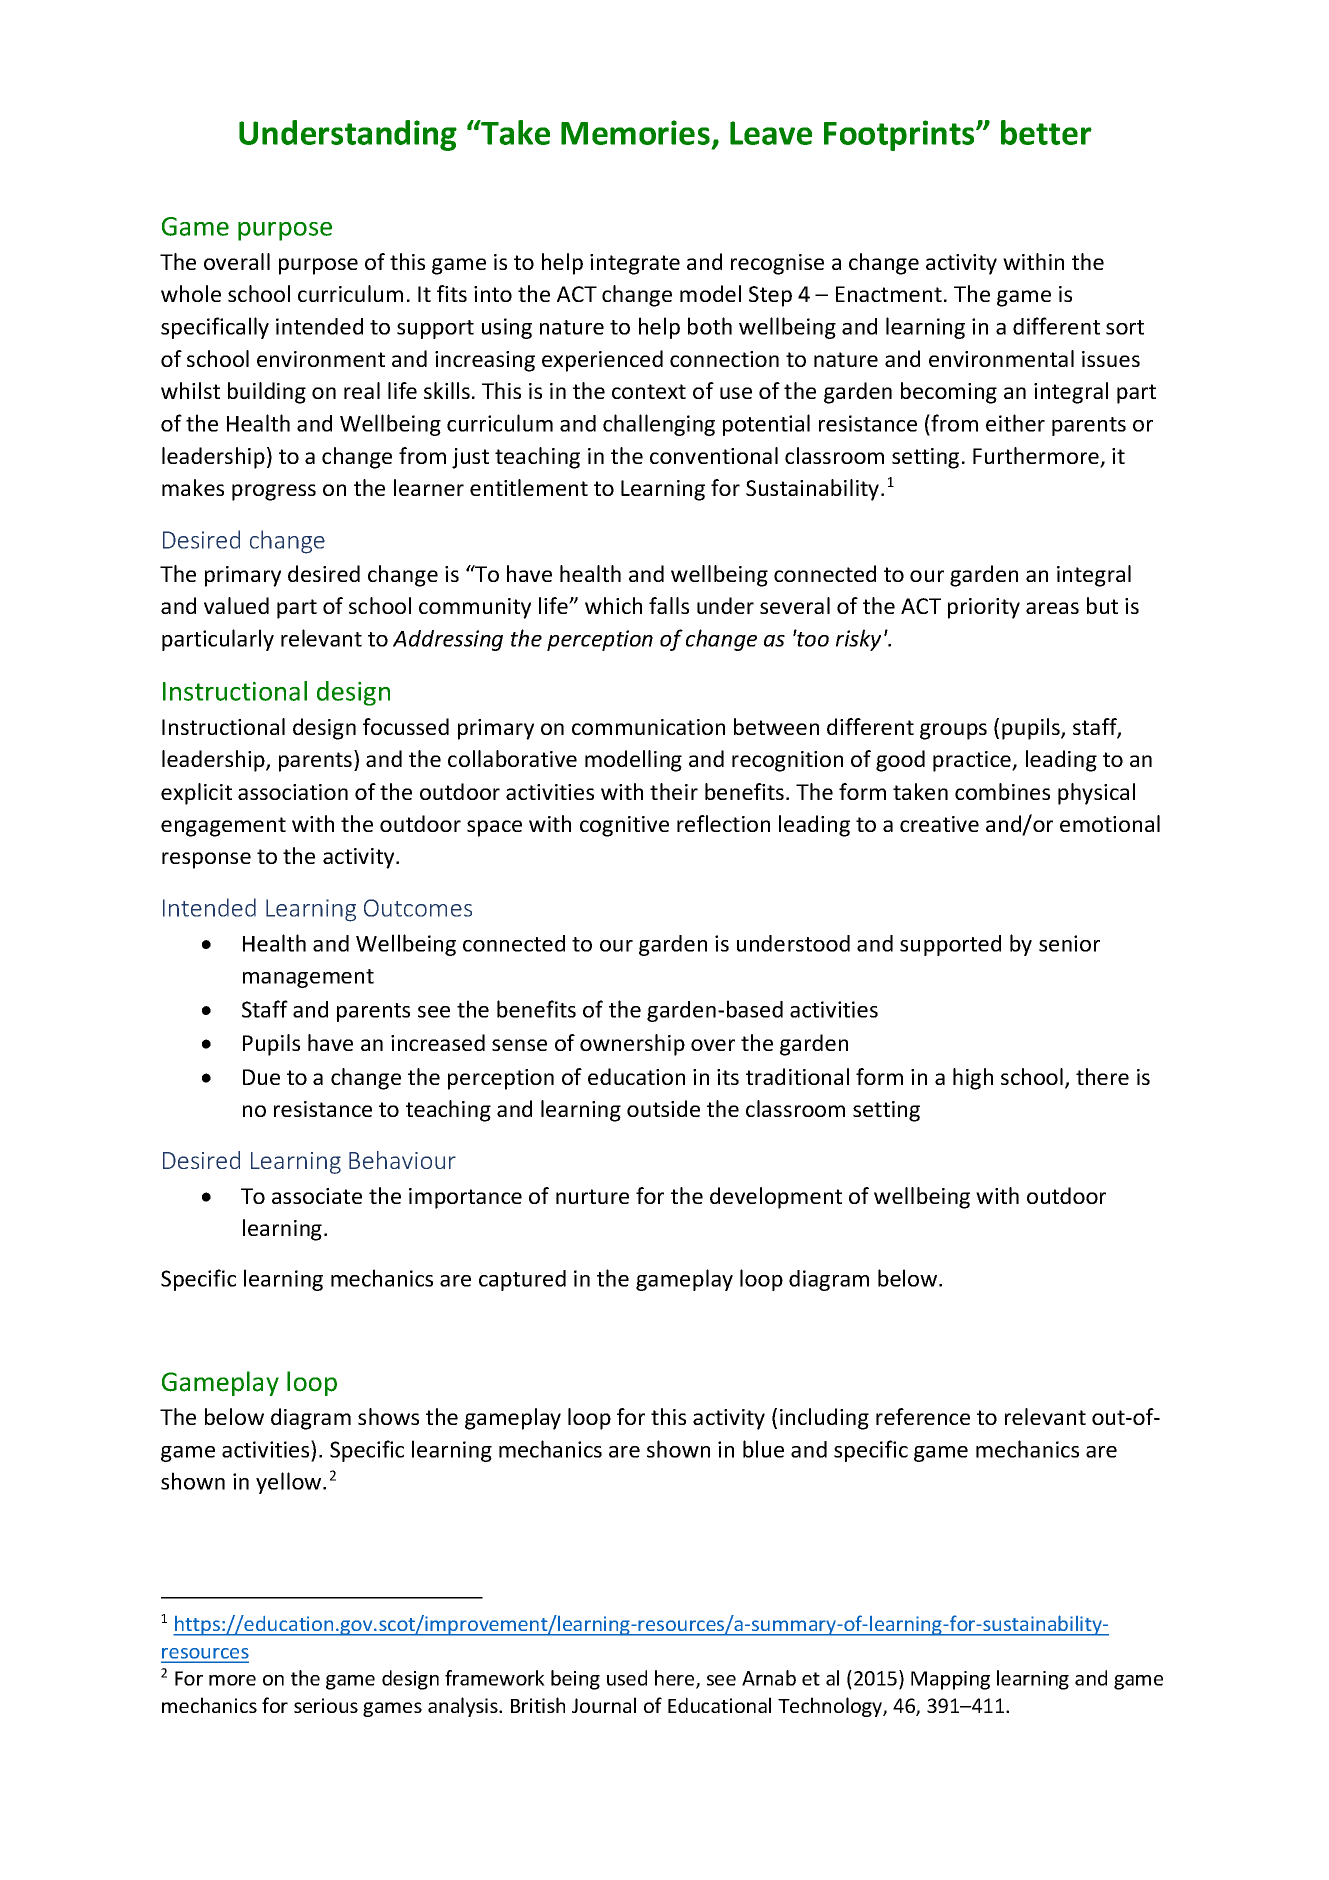  Describe the element at coordinates (308, 978) in the screenshot. I see `management` at that location.
